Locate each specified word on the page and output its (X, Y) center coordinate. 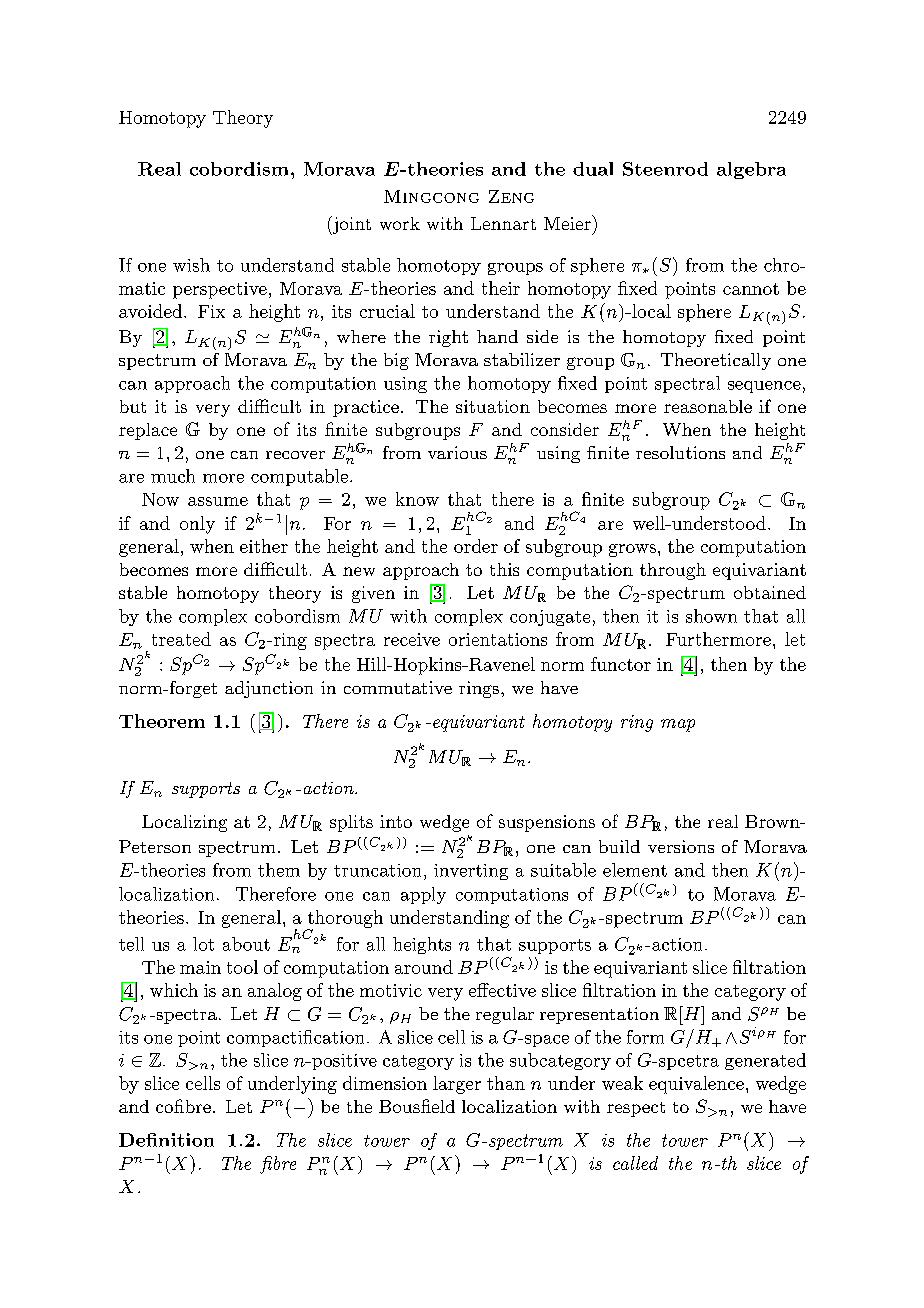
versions (681, 846)
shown (711, 616)
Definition (166, 1140)
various (457, 452)
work (400, 223)
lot (203, 944)
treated (181, 639)
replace (148, 431)
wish (191, 265)
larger (457, 1085)
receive (412, 639)
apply (423, 895)
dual (593, 169)
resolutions (680, 452)
